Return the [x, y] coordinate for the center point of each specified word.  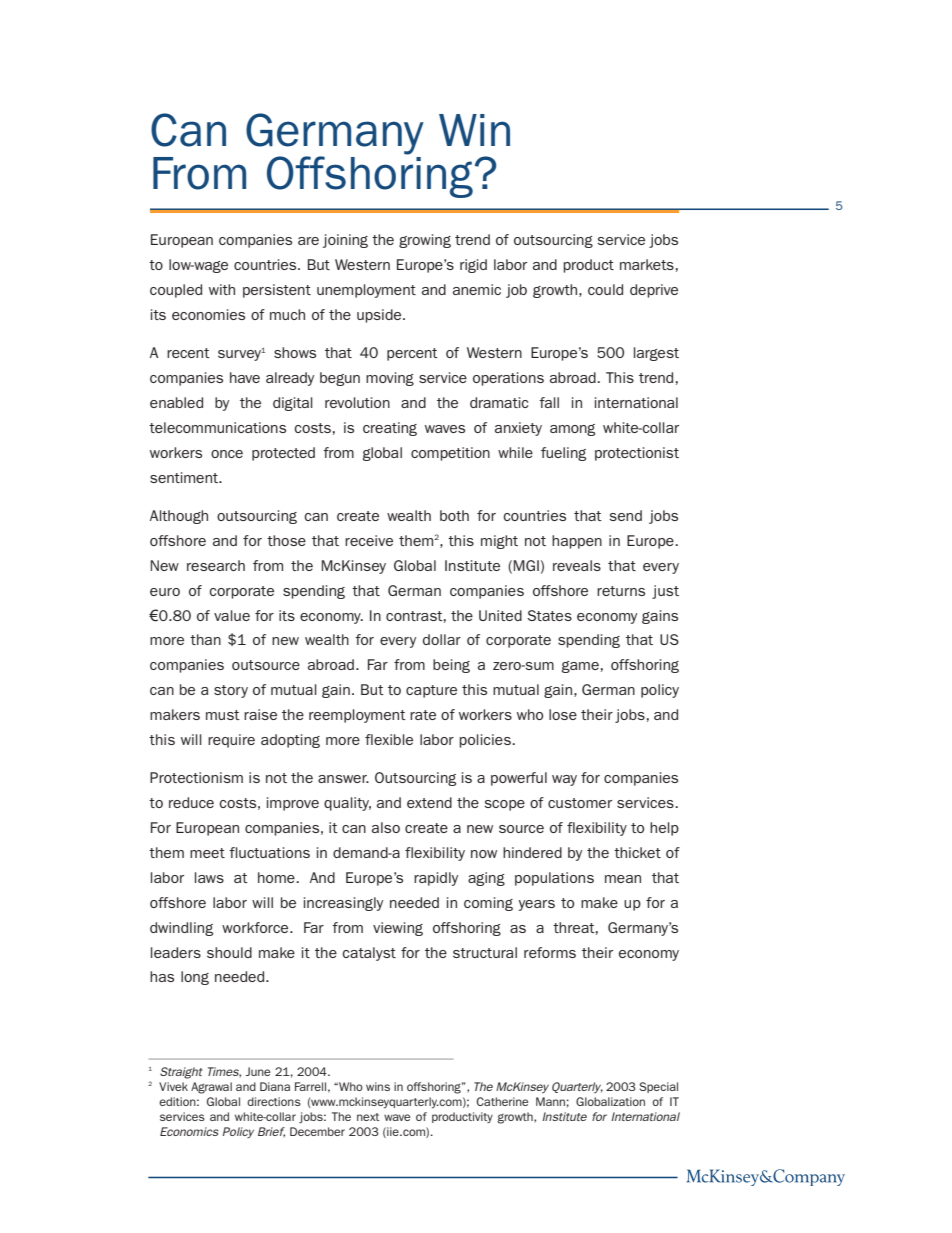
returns [621, 591]
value [232, 615]
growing [425, 241]
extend [429, 802]
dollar [442, 639]
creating [390, 429]
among [572, 430]
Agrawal [211, 1088]
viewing [398, 929]
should [229, 952]
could [605, 289]
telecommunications [217, 427]
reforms [550, 952]
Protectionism [196, 777]
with [222, 289]
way [564, 780]
